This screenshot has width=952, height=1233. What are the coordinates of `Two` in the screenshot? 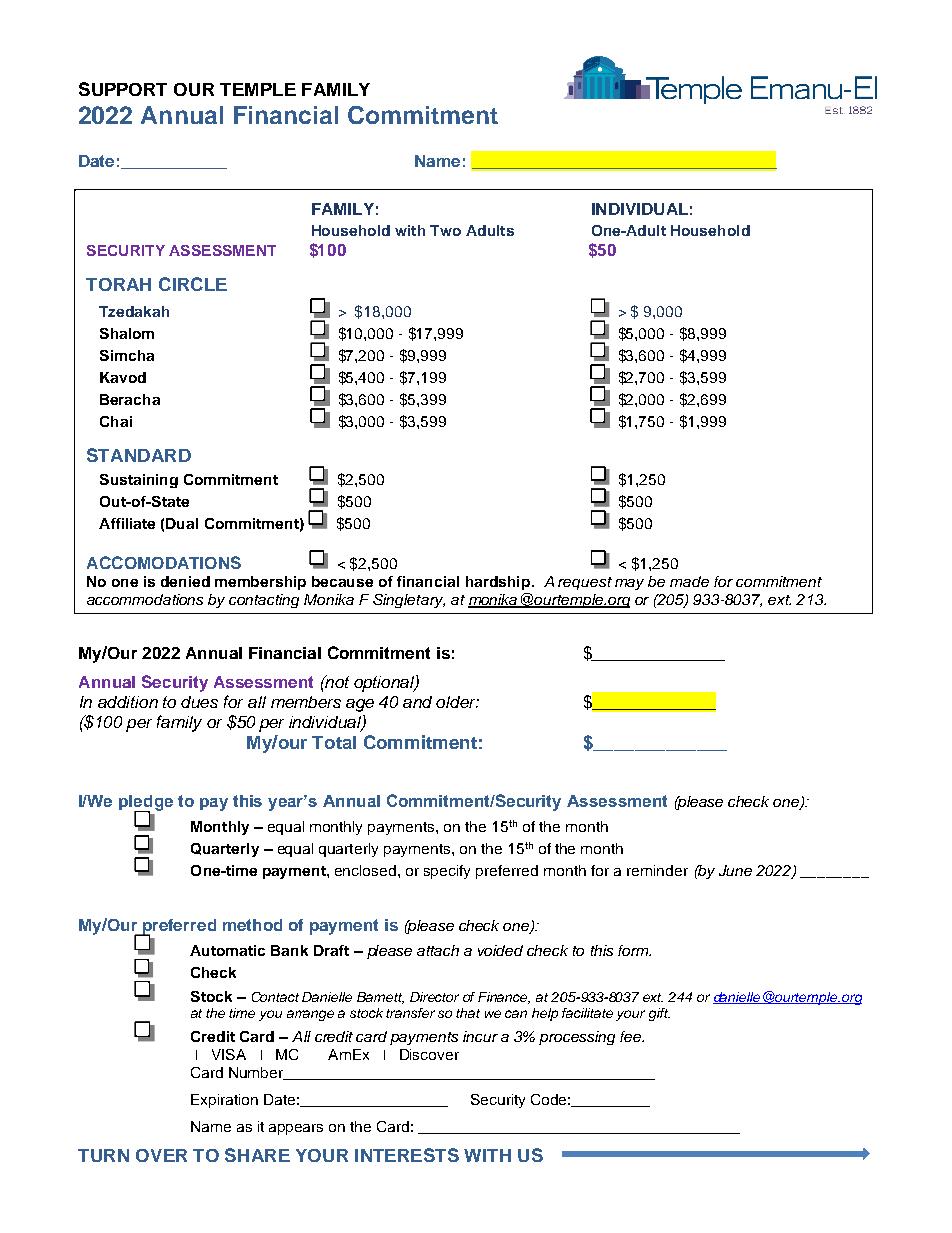 It's located at (445, 230).
